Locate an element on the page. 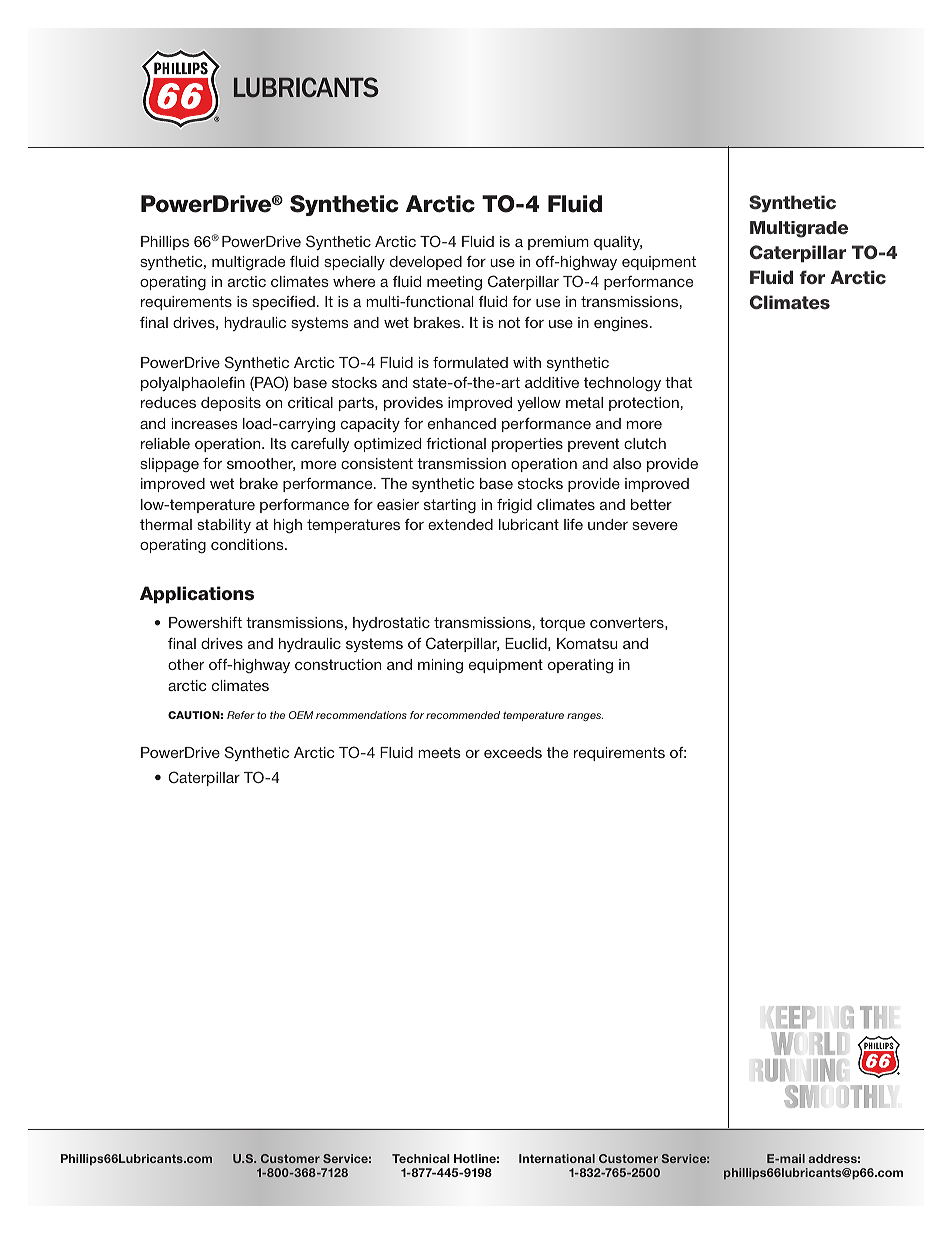 This page has width=952, height=1233. recommended is located at coordinates (463, 715).
